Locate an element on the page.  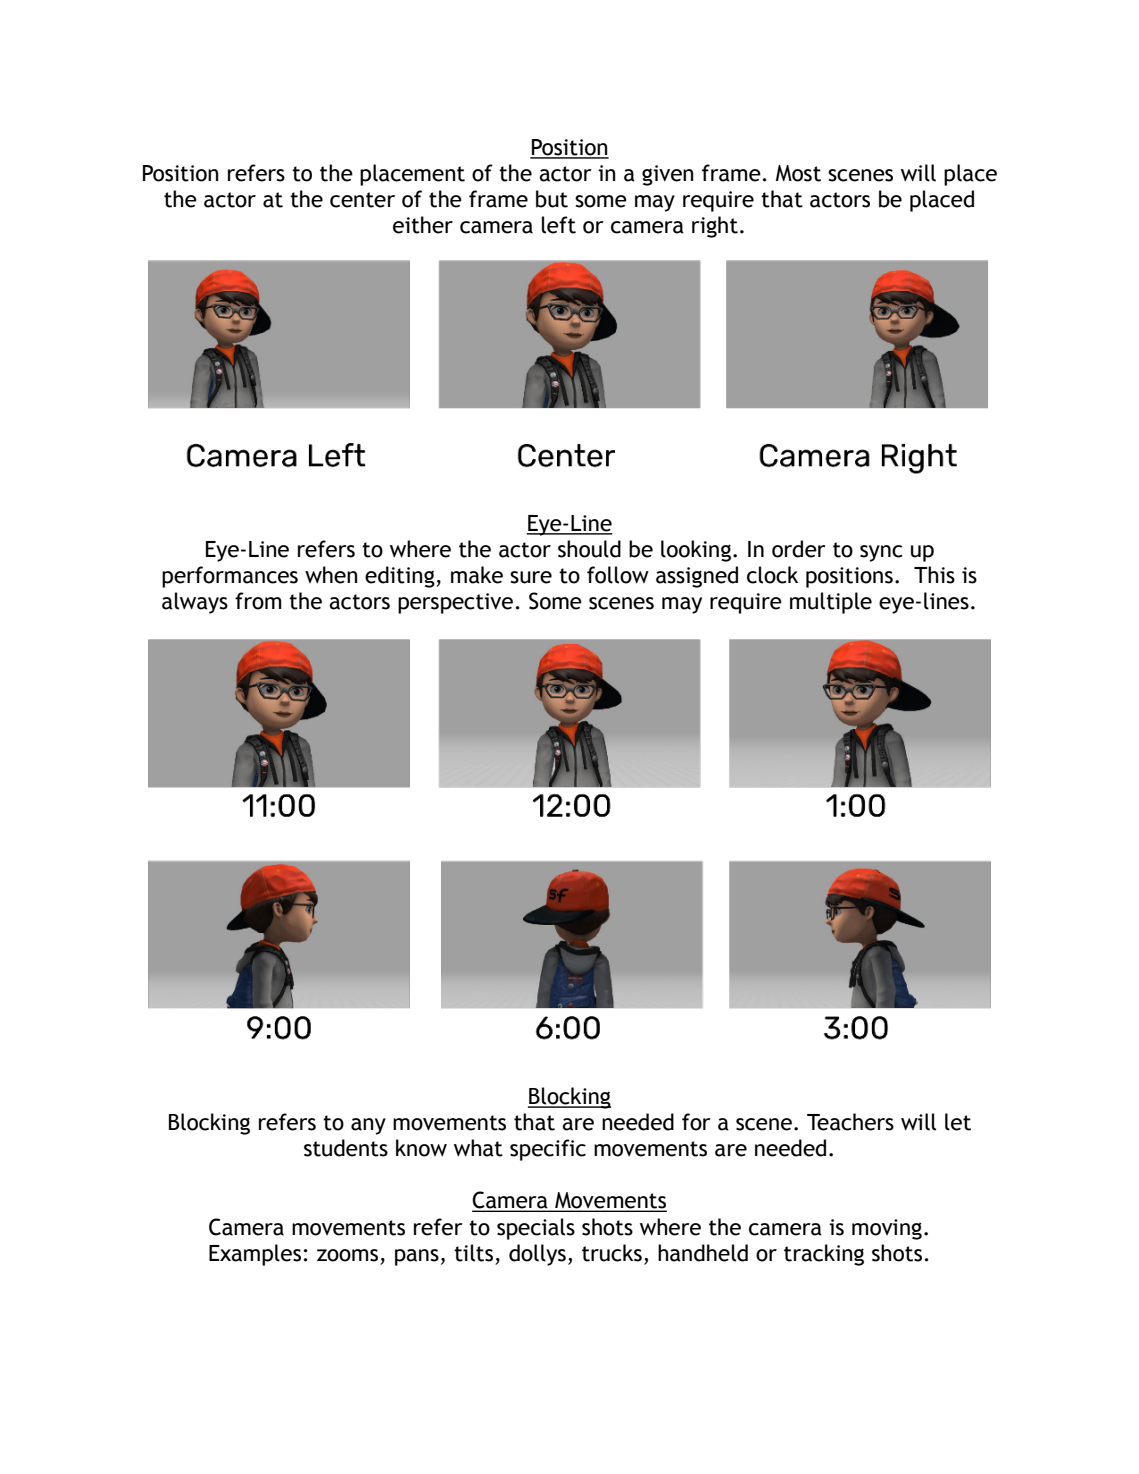
center is located at coordinates (362, 200).
